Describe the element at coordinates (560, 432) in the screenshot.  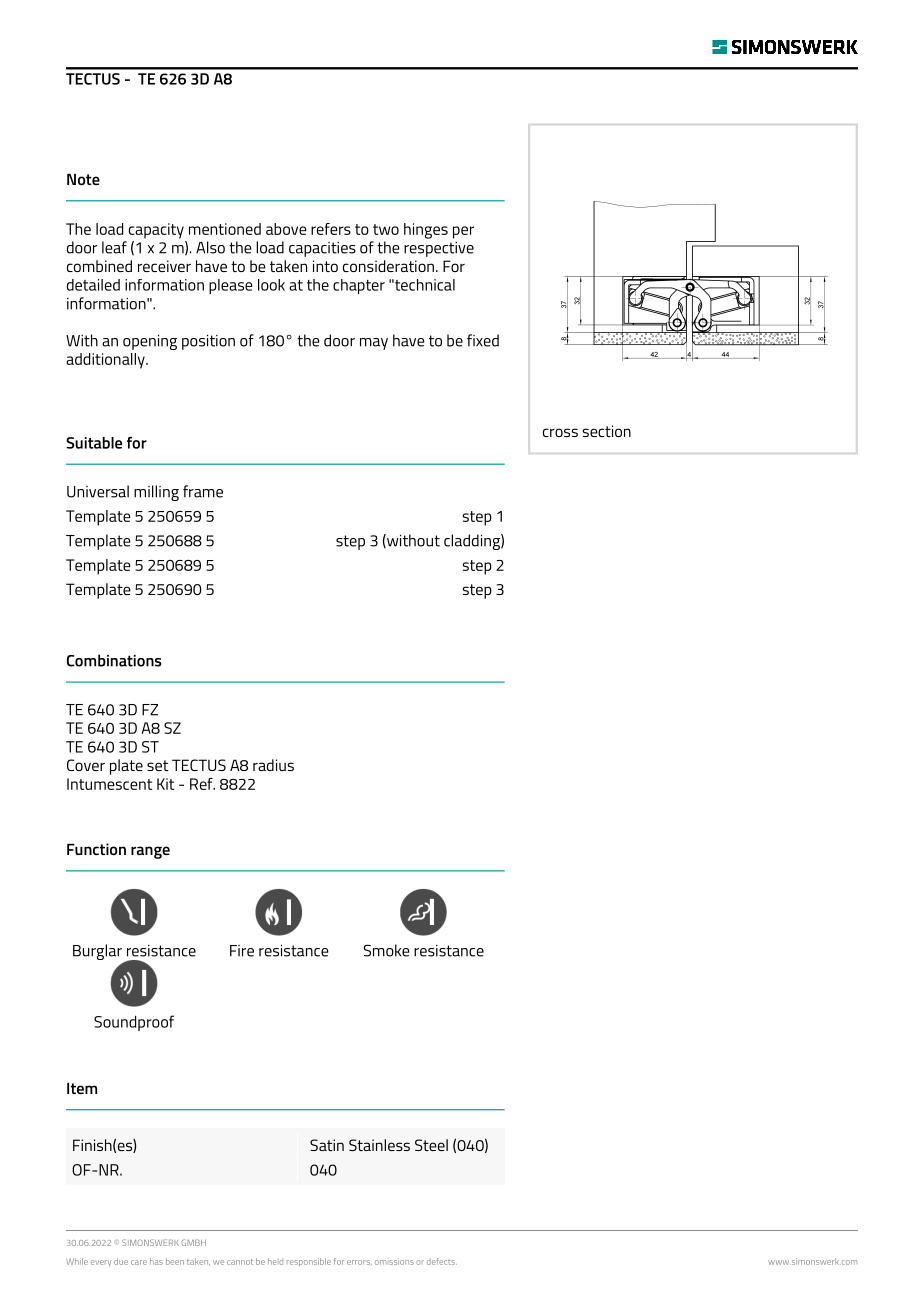
I see `cross` at that location.
